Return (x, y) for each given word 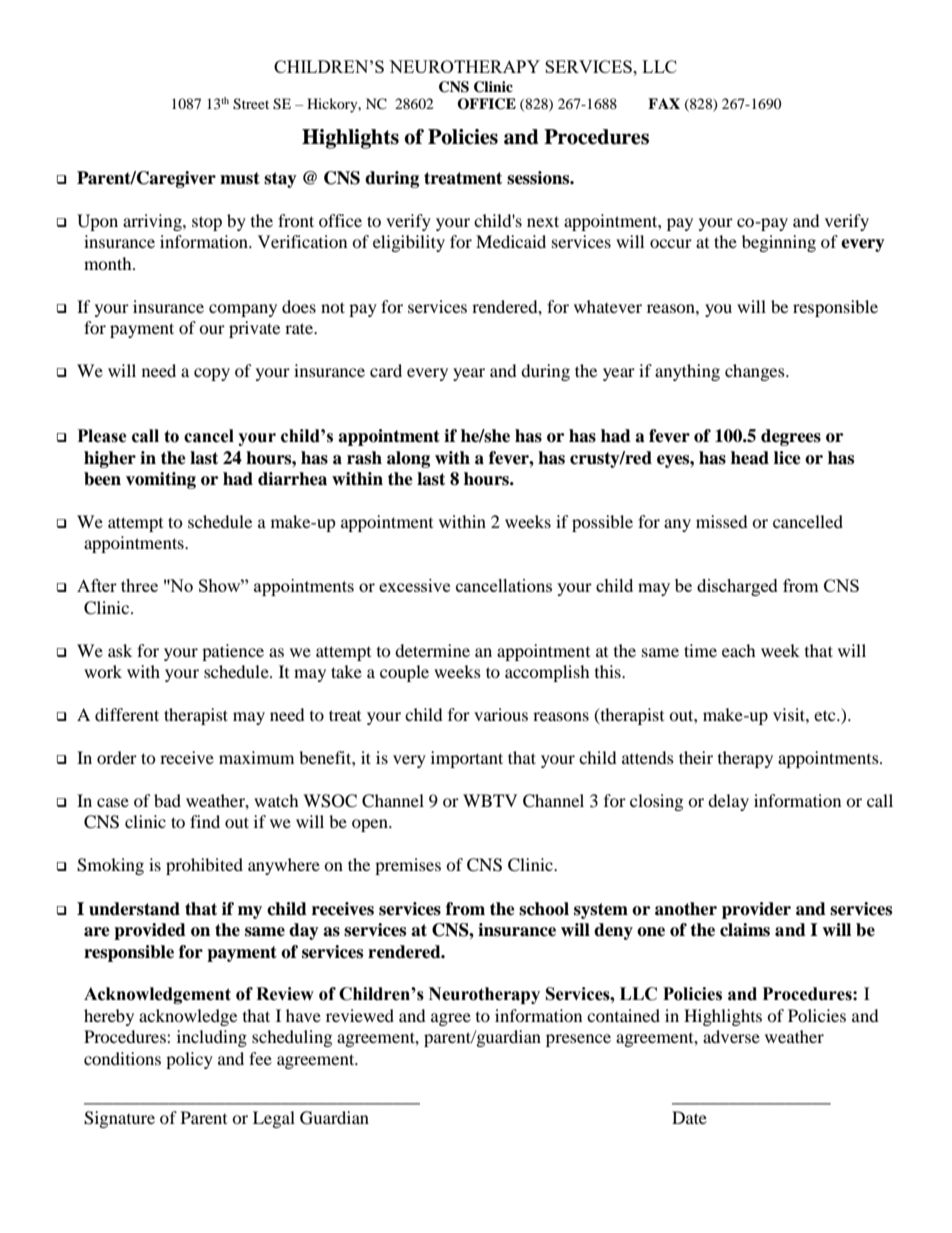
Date (689, 1117)
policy (189, 1060)
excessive (414, 585)
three (139, 585)
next (543, 221)
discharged (737, 587)
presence (578, 1040)
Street (251, 104)
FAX (664, 103)
